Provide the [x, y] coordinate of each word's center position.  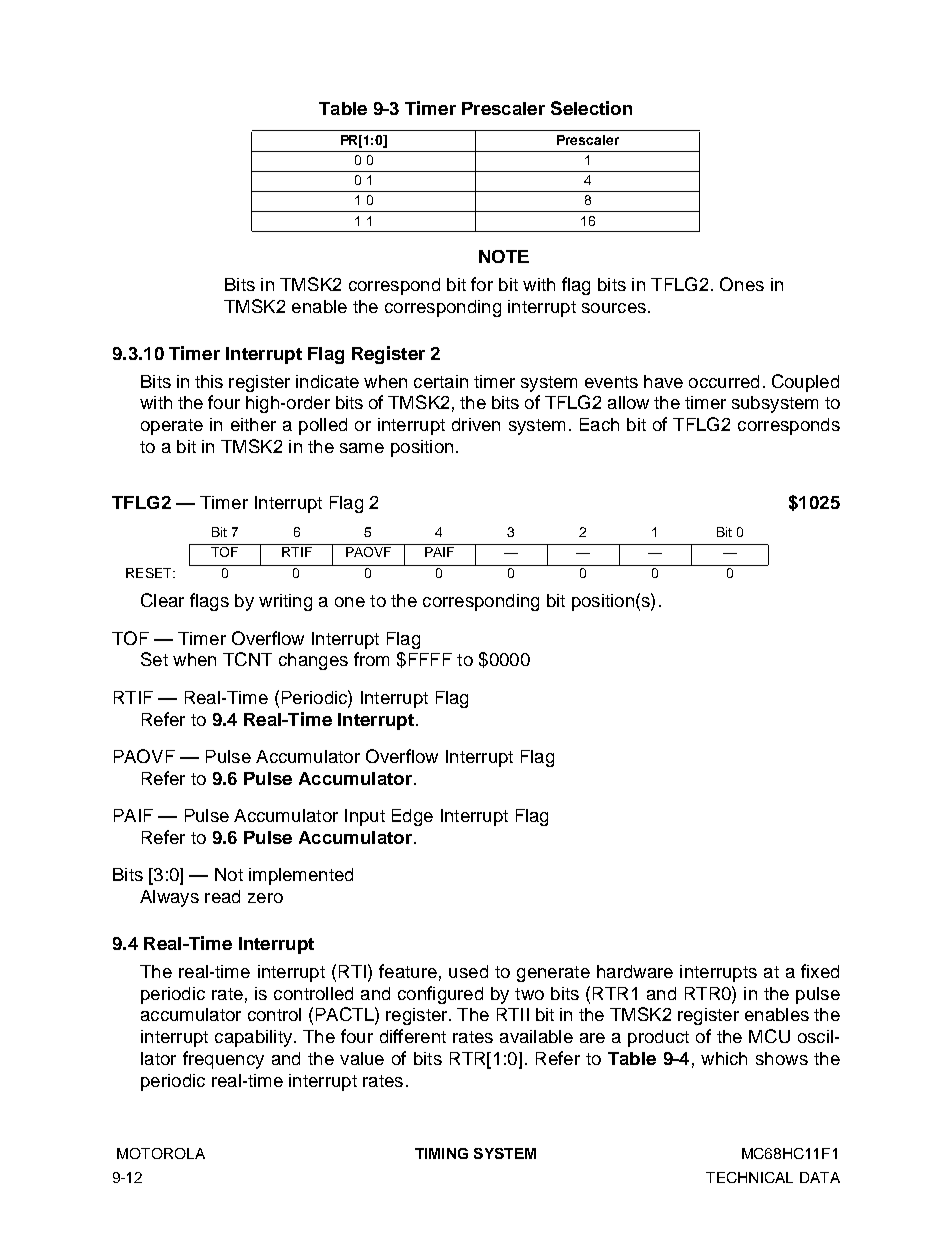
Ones [742, 284]
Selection [591, 108]
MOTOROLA [161, 1153]
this [209, 381]
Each [599, 424]
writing [285, 602]
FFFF [430, 659]
